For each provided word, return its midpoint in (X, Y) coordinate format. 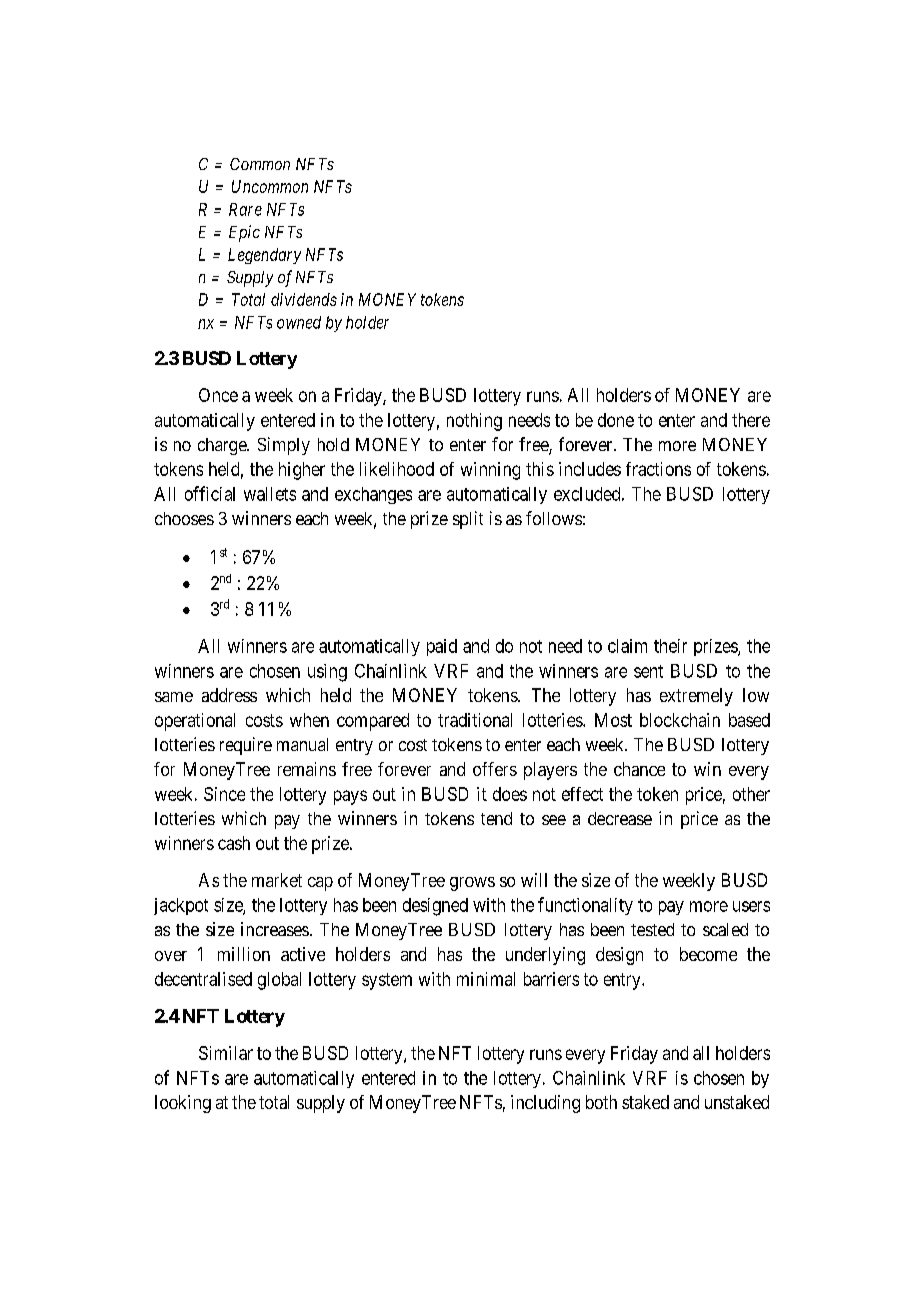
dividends (304, 299)
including (545, 1104)
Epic (244, 233)
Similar (226, 1053)
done (616, 420)
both (601, 1102)
